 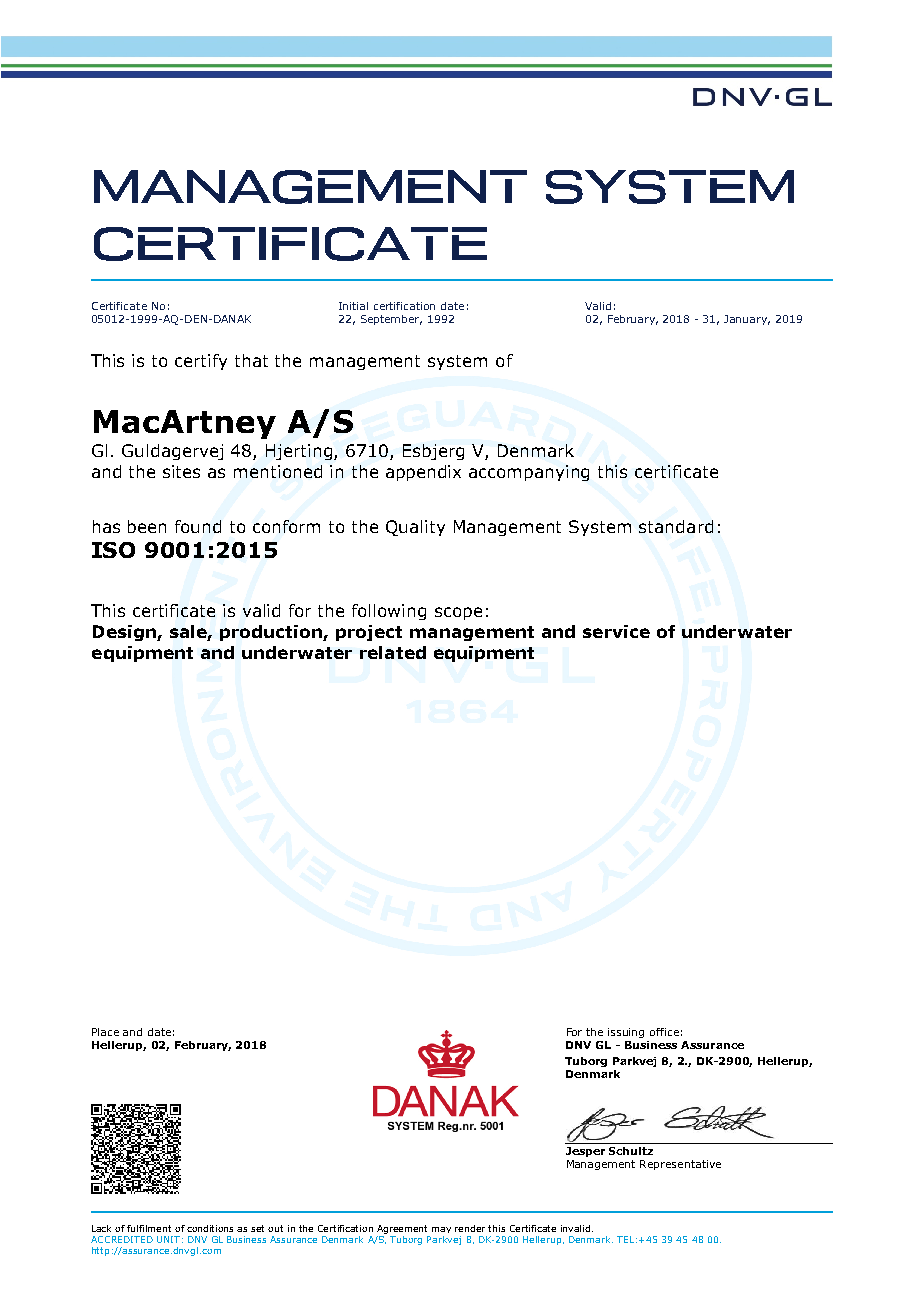 I want to click on September, so click(x=391, y=320).
